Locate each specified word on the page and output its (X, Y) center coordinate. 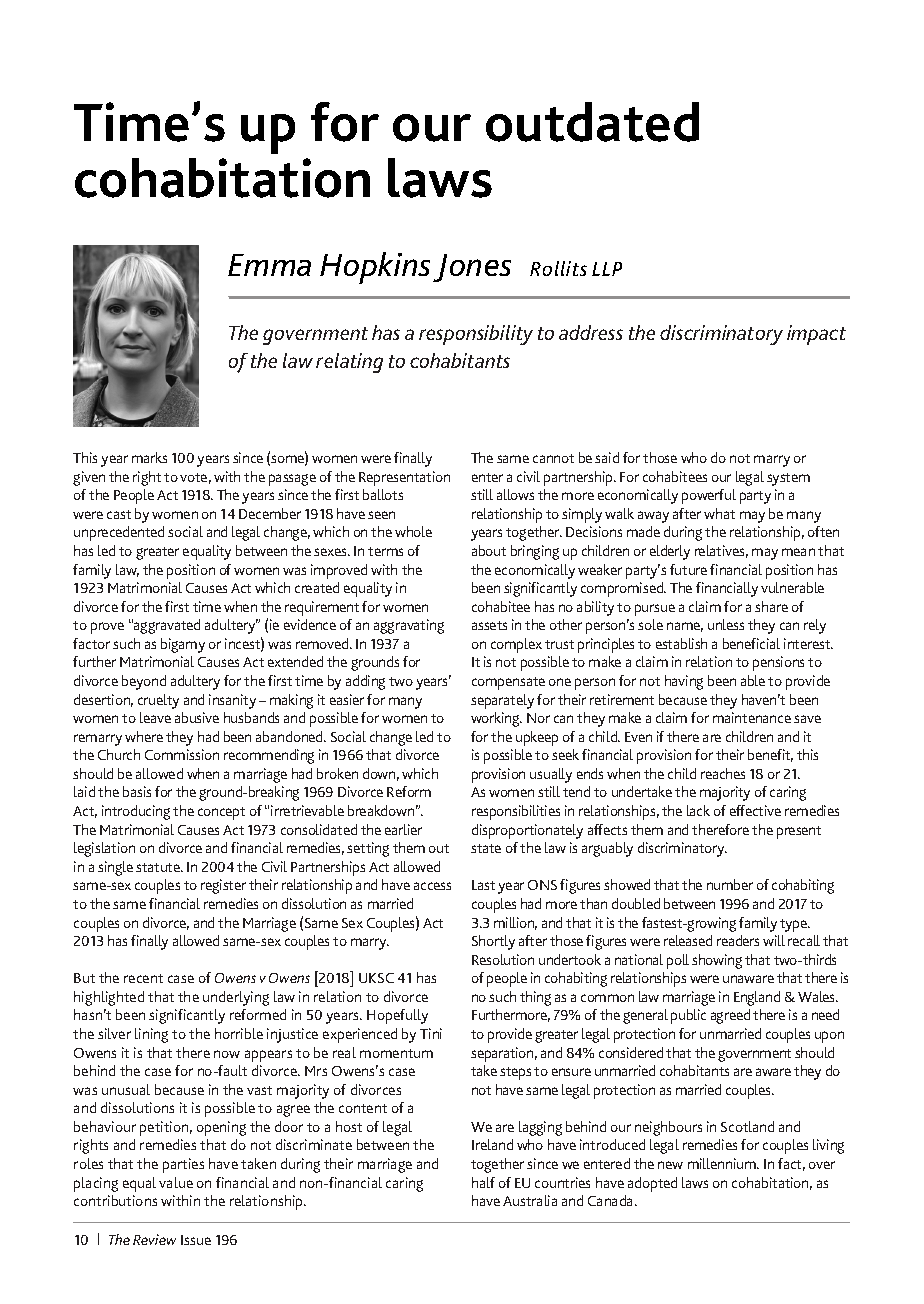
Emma (269, 265)
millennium (723, 1163)
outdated (592, 122)
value (176, 1182)
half (483, 1182)
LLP (607, 269)
